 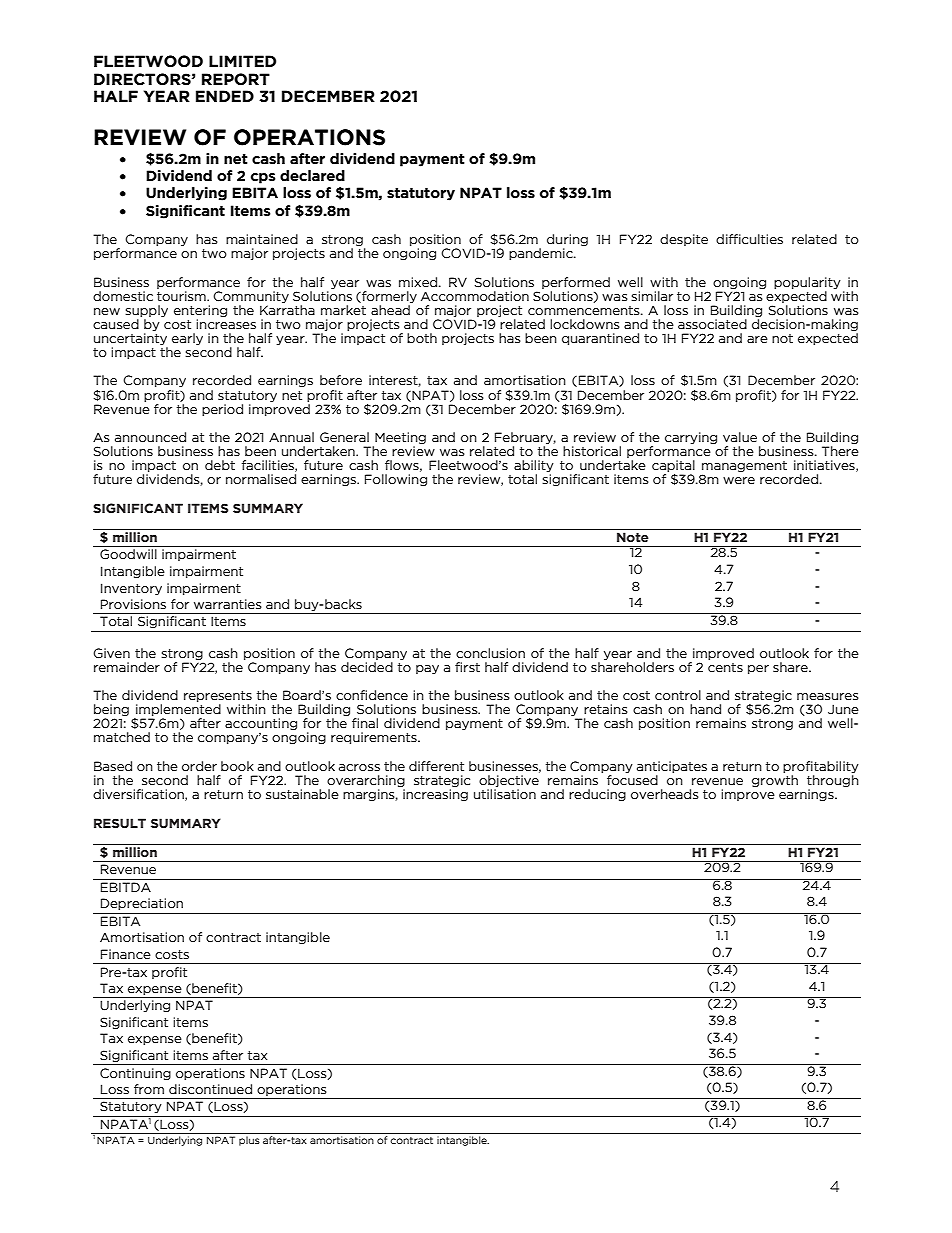 What do you see at coordinates (422, 338) in the screenshot?
I see `both` at bounding box center [422, 338].
